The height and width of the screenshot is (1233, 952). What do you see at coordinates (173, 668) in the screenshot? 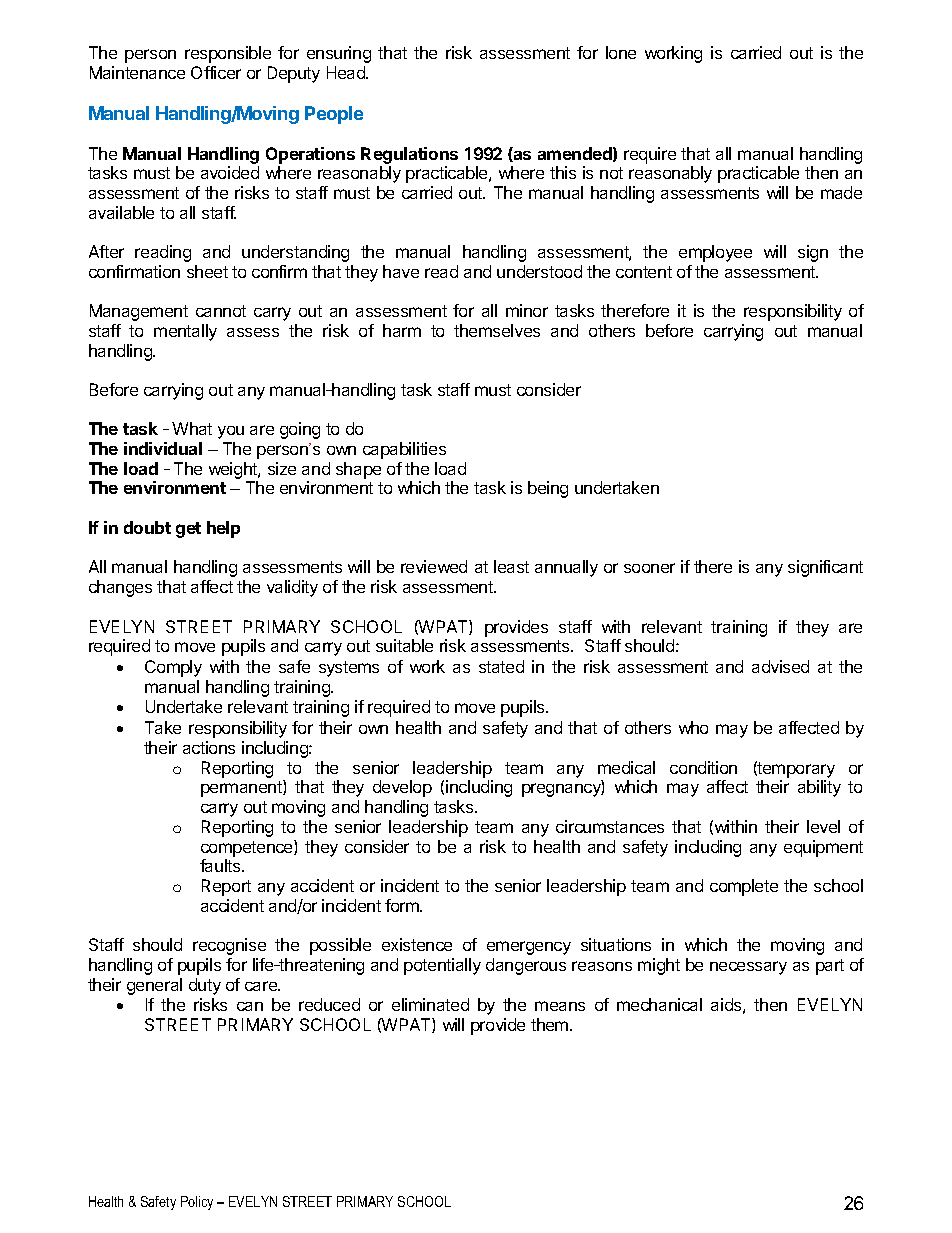
I see `Comply` at bounding box center [173, 668].
